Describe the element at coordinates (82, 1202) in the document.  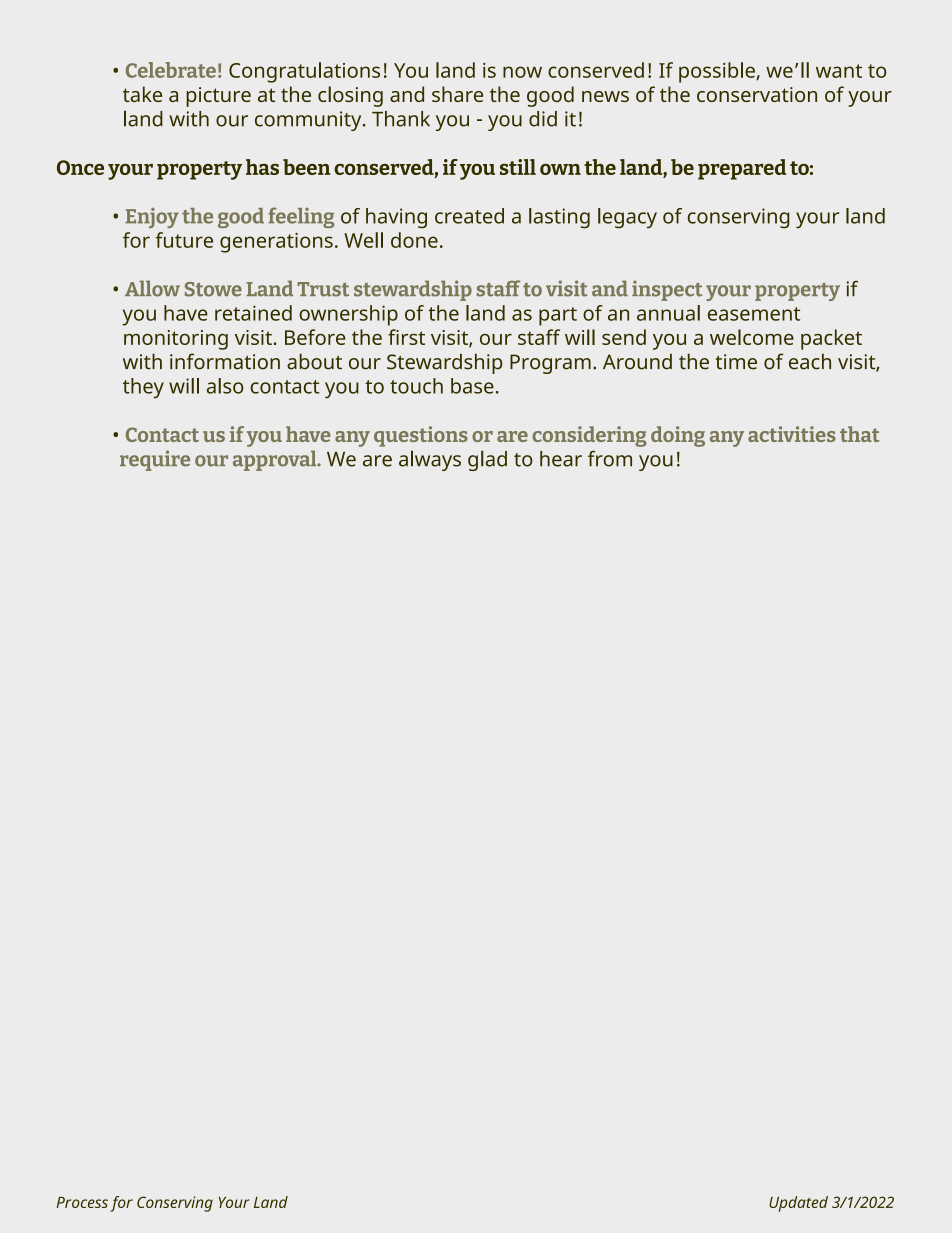
I see `Process` at that location.
